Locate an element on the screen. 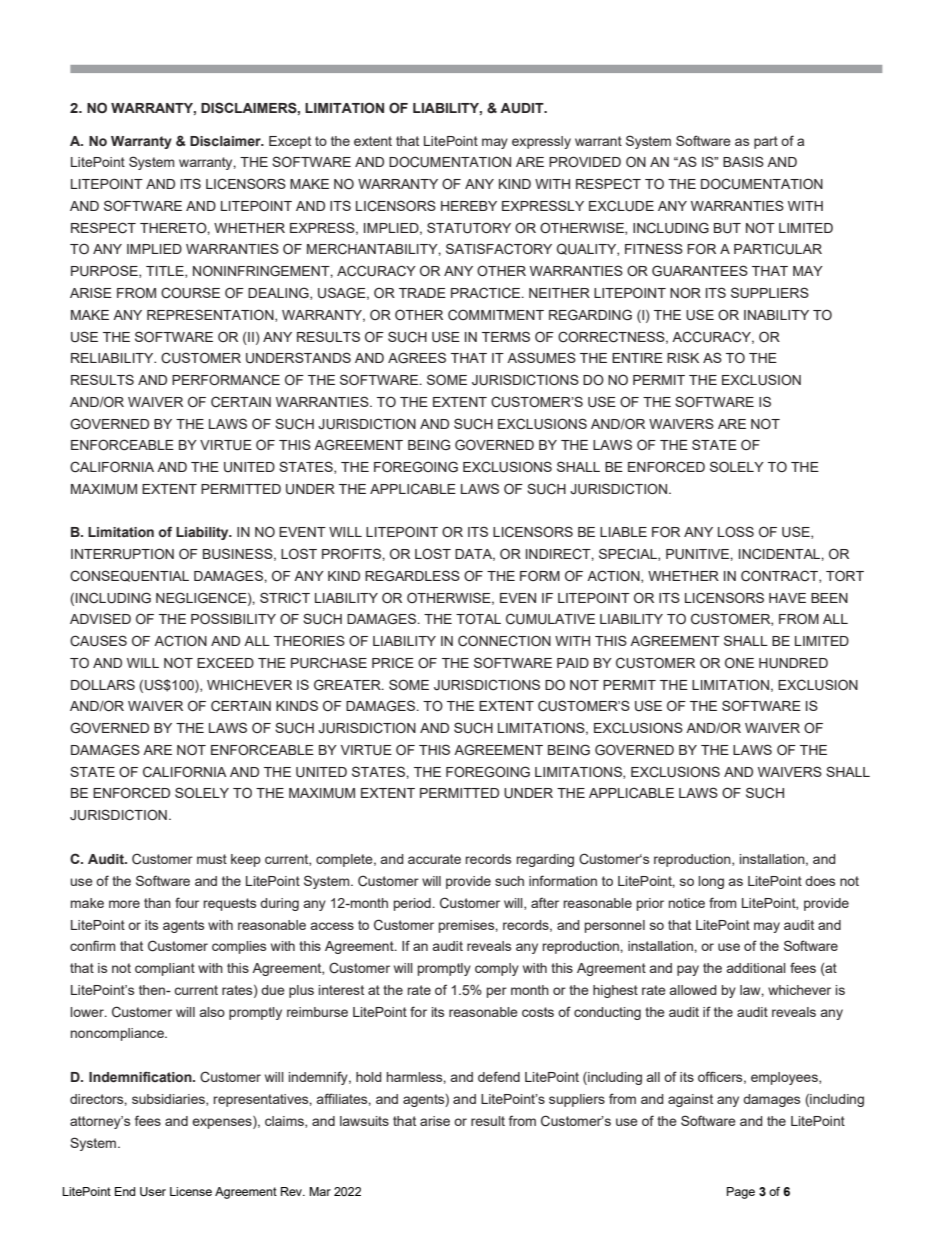  REPRESENTATION is located at coordinates (211, 315).
